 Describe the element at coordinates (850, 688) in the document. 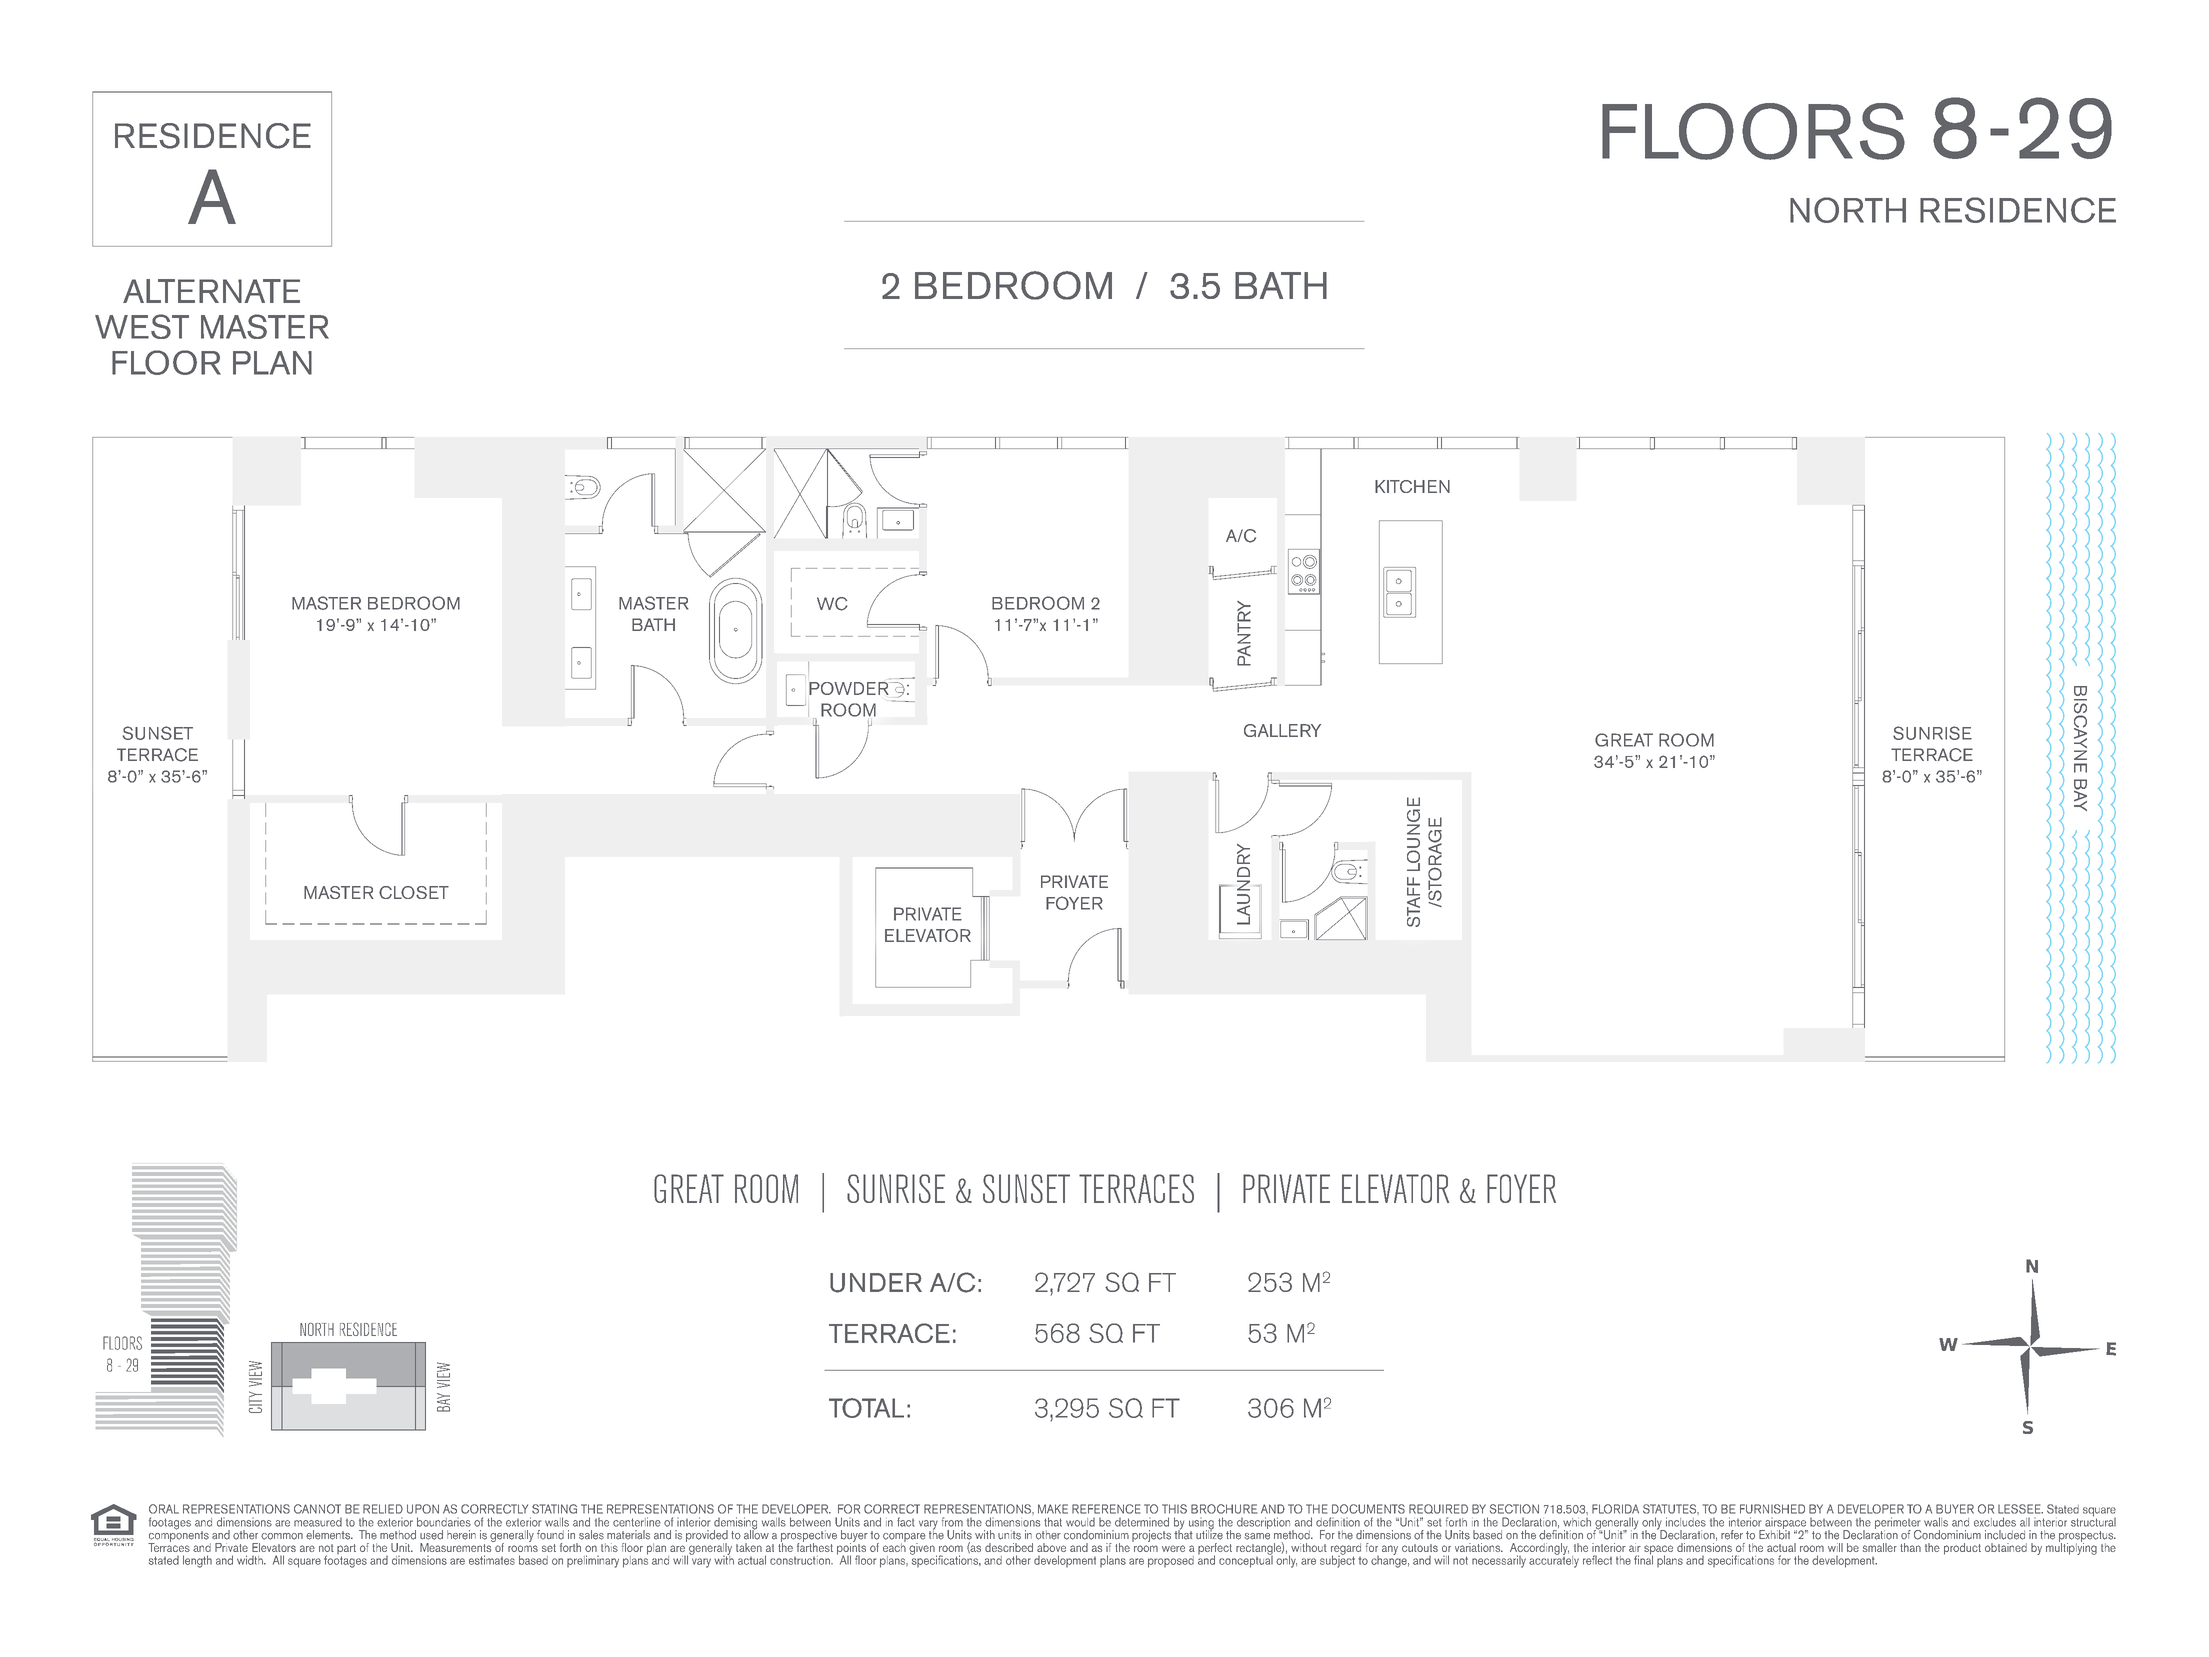

I see `POWDER` at that location.
